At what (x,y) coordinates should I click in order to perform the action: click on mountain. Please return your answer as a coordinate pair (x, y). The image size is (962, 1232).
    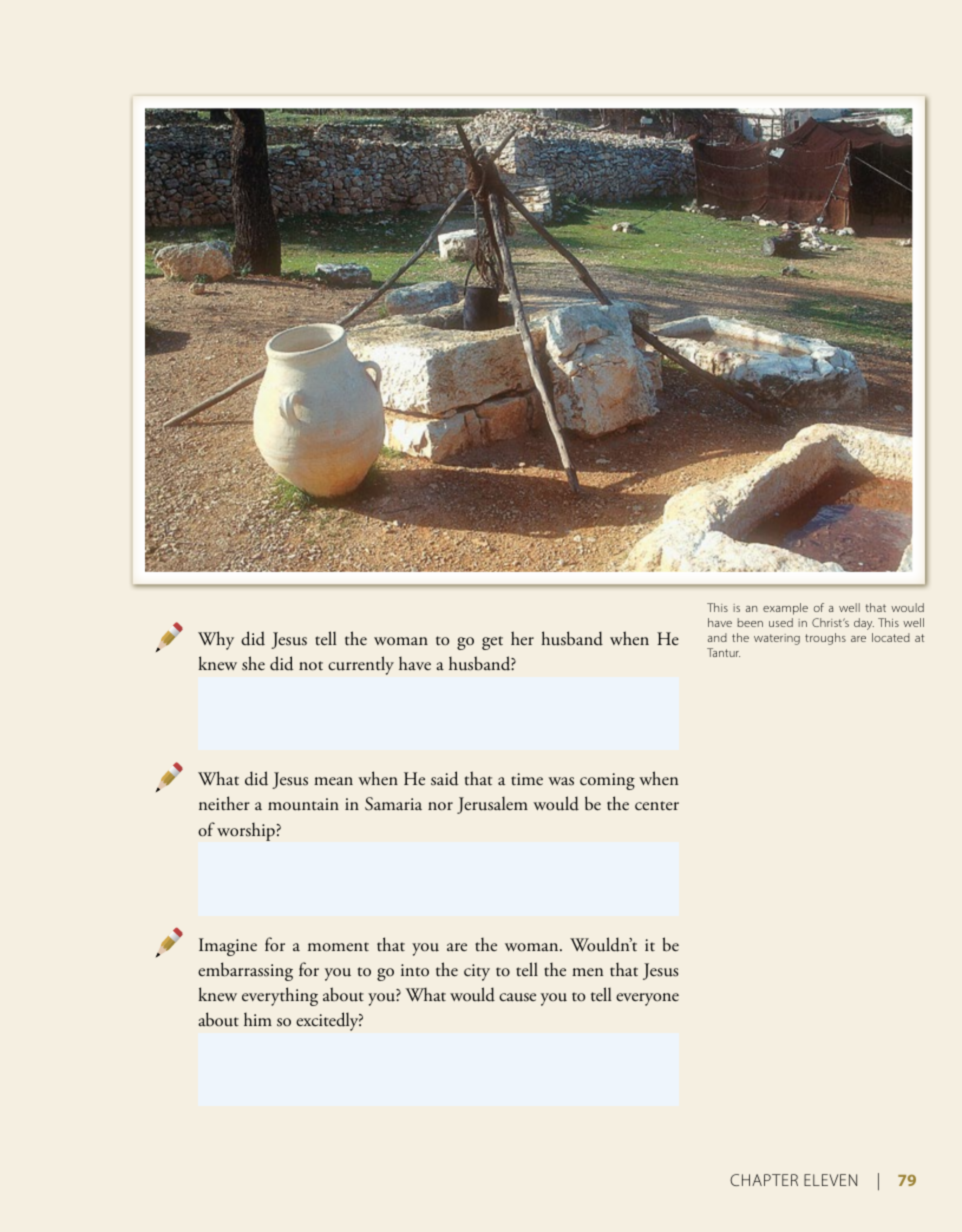
    Looking at the image, I should click on (303, 804).
